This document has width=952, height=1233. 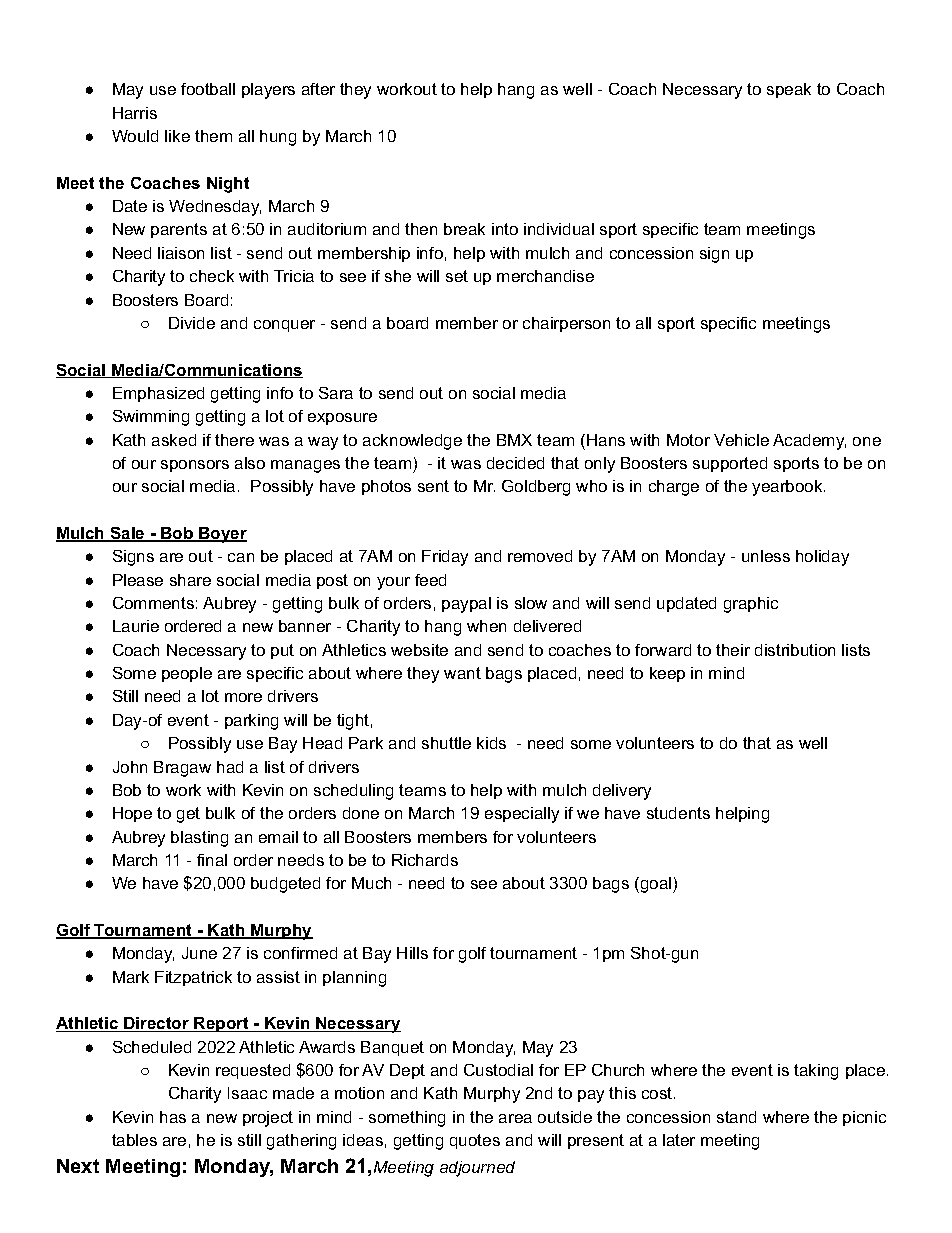 I want to click on quotes, so click(x=475, y=1141).
